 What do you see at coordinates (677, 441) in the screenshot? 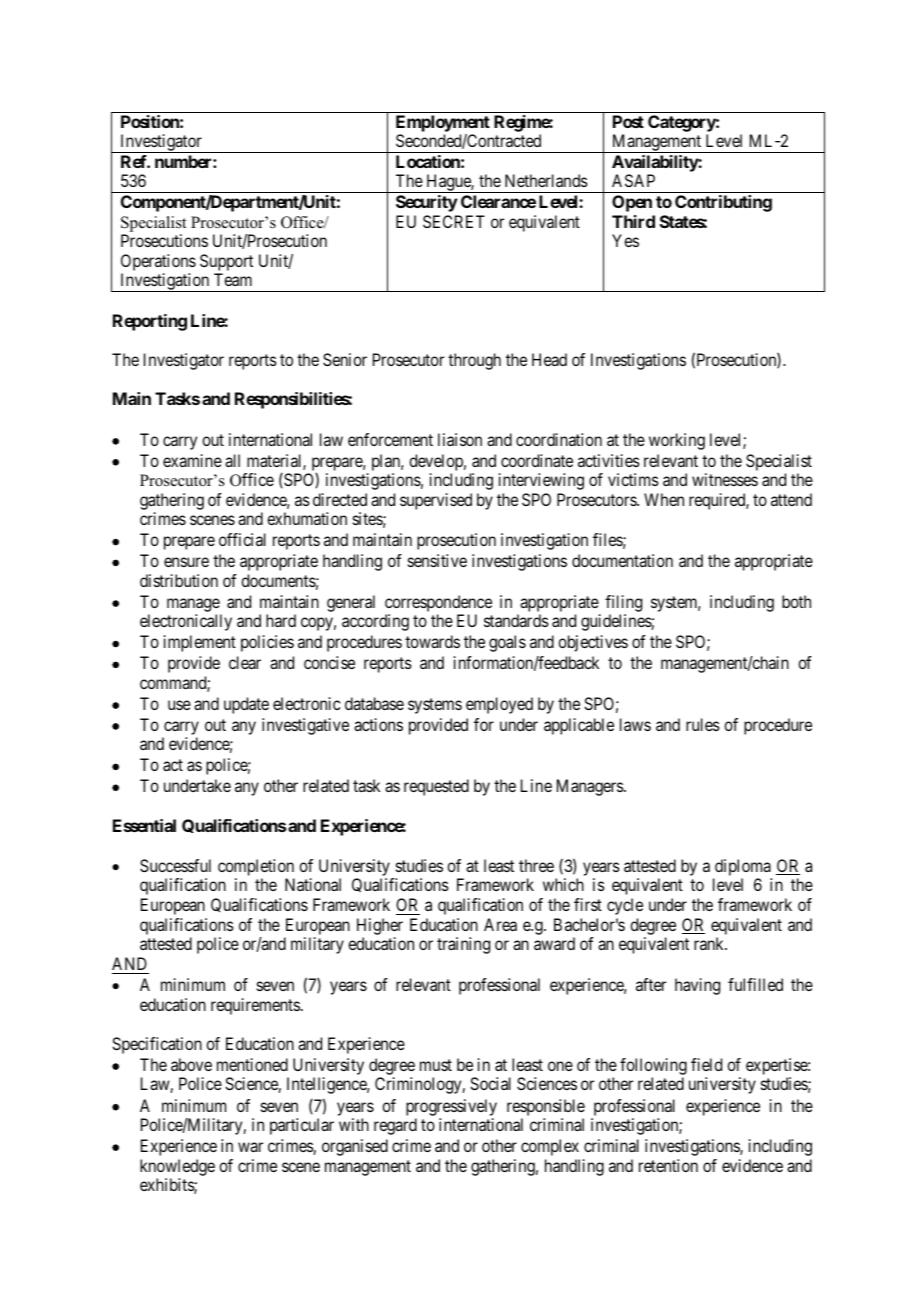
I see `working` at bounding box center [677, 441].
